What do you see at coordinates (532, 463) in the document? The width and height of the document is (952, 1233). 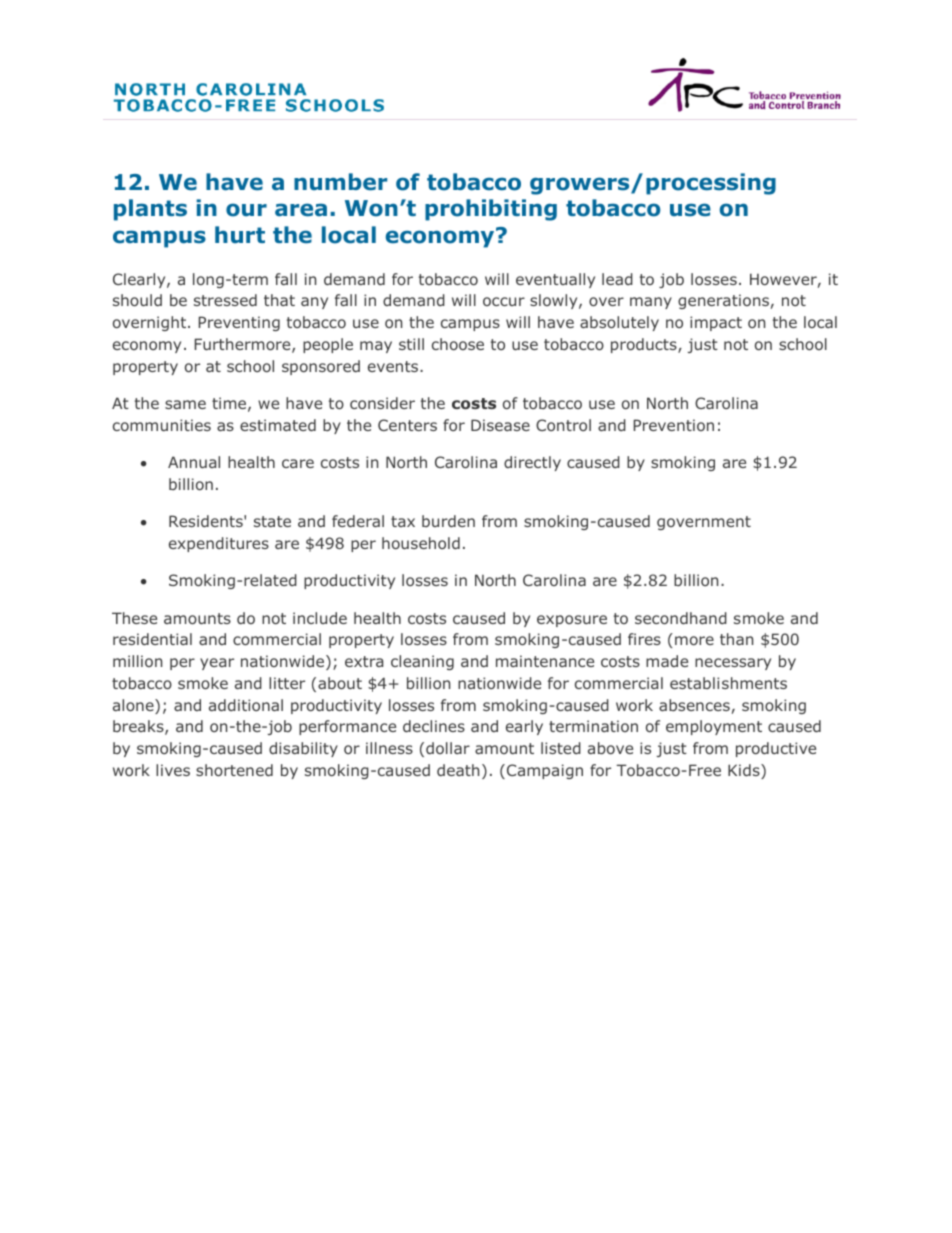 I see `directly` at bounding box center [532, 463].
